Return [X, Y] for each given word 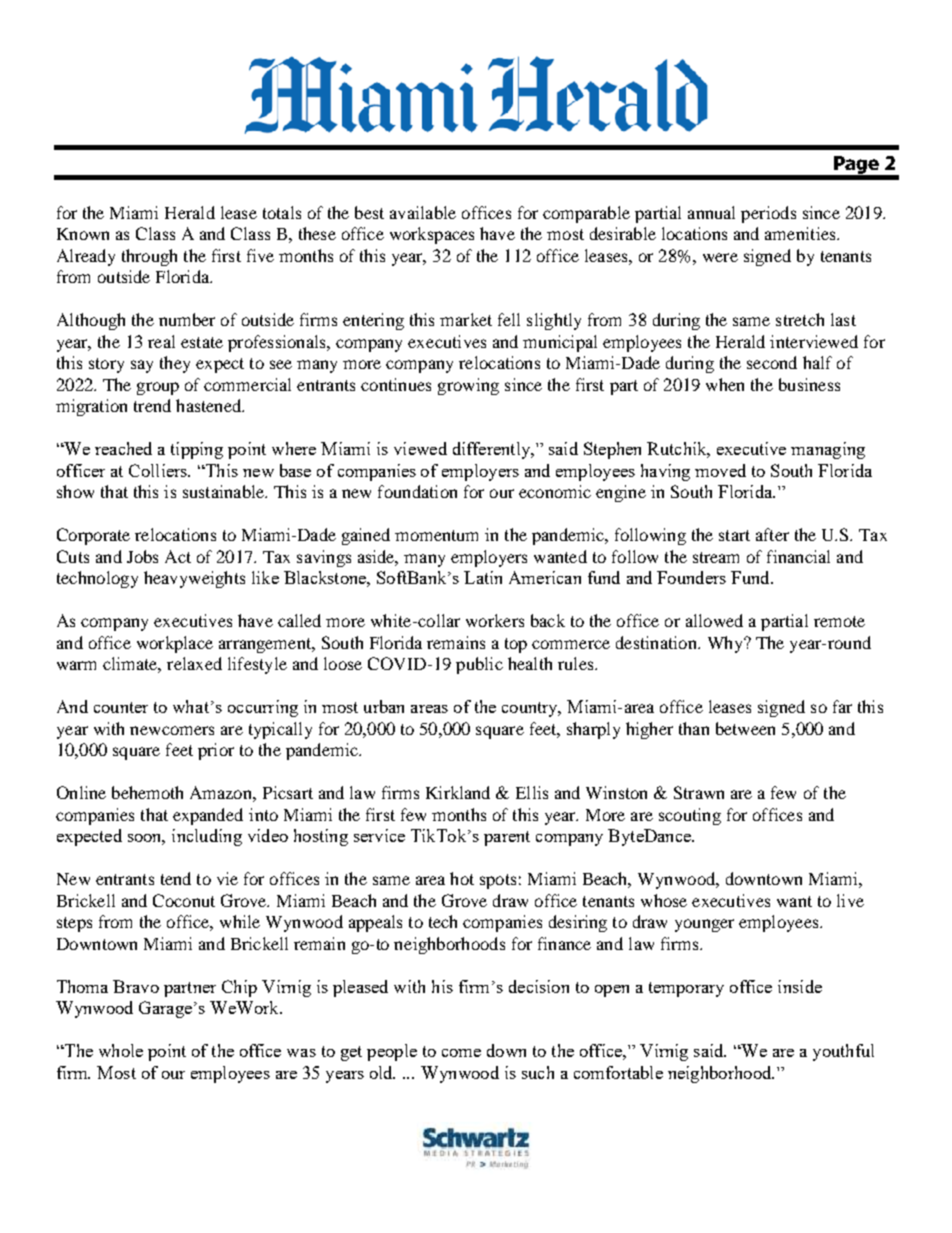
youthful [843, 1052]
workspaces [432, 235]
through [149, 257]
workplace [175, 644]
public [479, 665]
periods [768, 214]
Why [726, 644]
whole [121, 1050]
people [392, 1052]
